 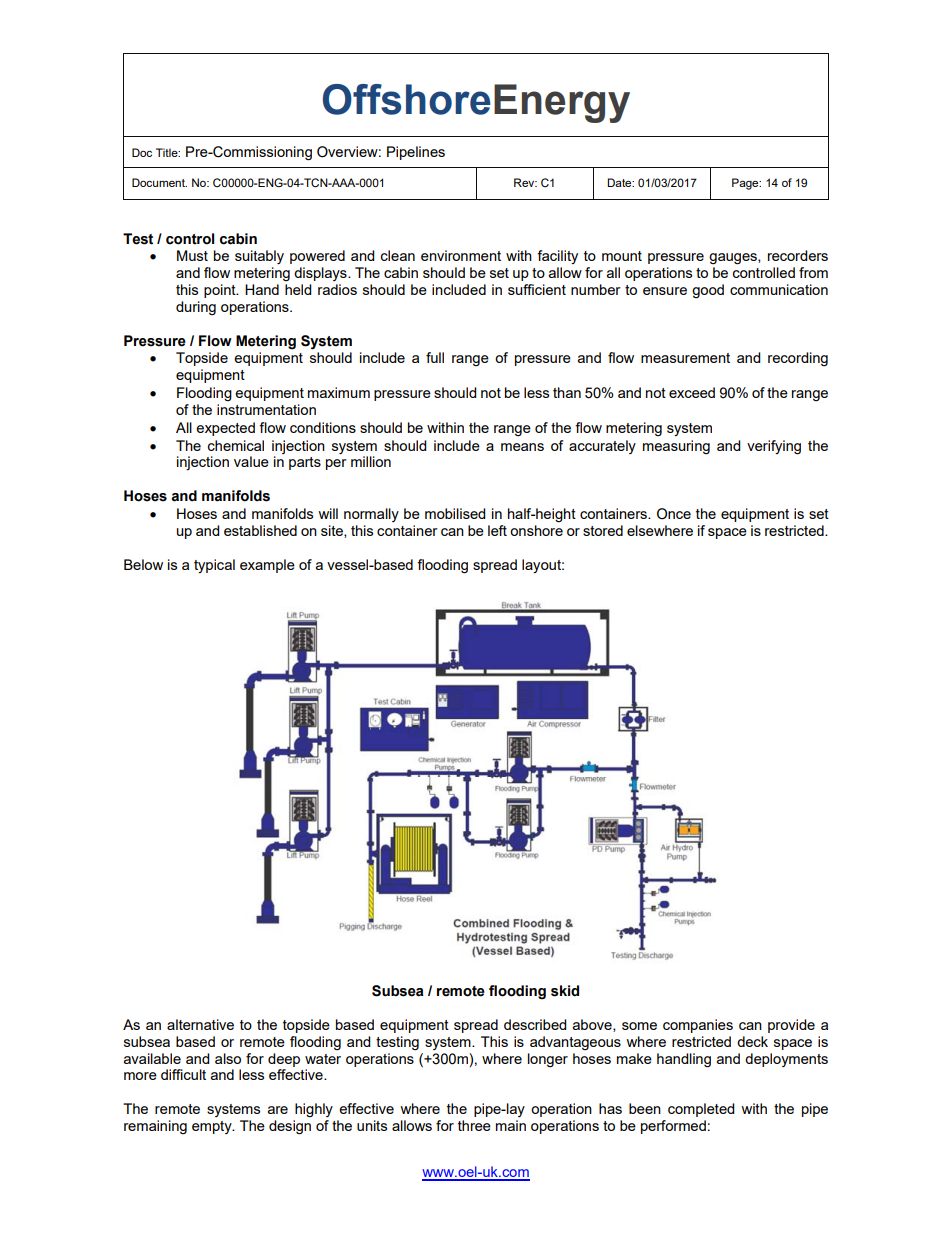 I want to click on mobilised, so click(x=455, y=513).
